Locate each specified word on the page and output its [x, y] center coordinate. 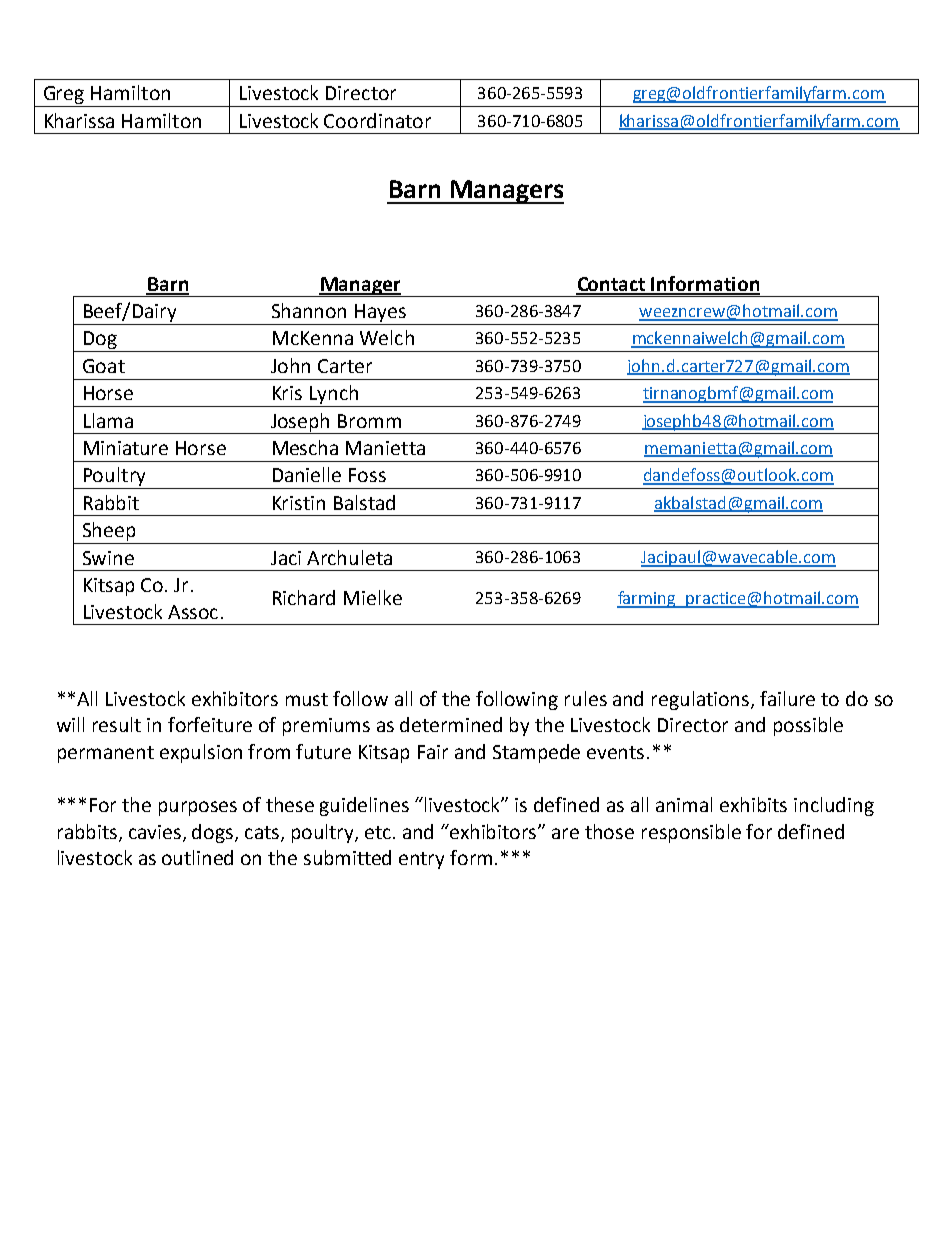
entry [421, 860]
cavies [156, 833]
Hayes [380, 313]
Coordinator [377, 120]
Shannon [309, 310]
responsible [691, 833]
